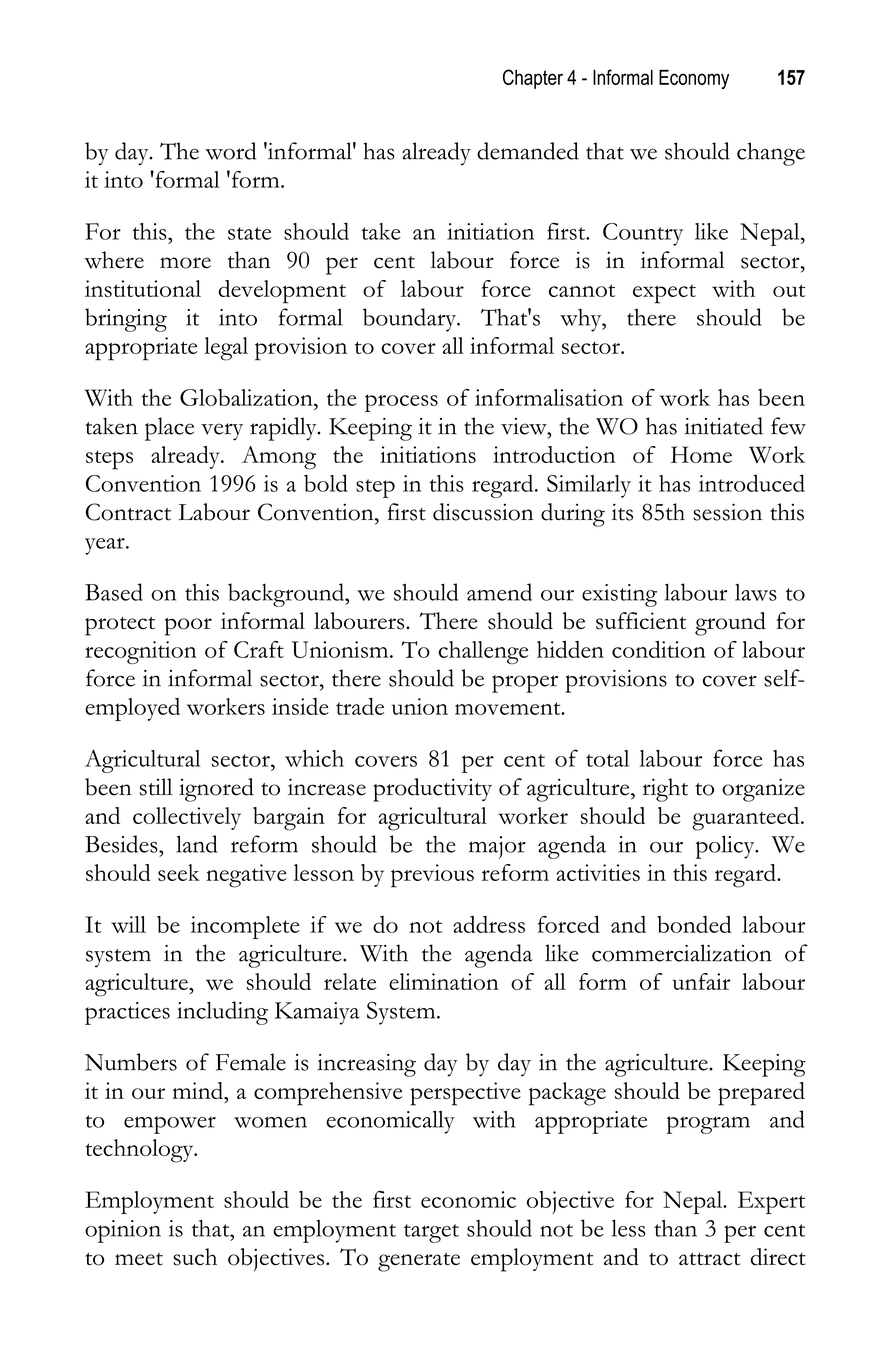 Image resolution: width=890 pixels, height=1372 pixels. I want to click on word, so click(231, 151).
